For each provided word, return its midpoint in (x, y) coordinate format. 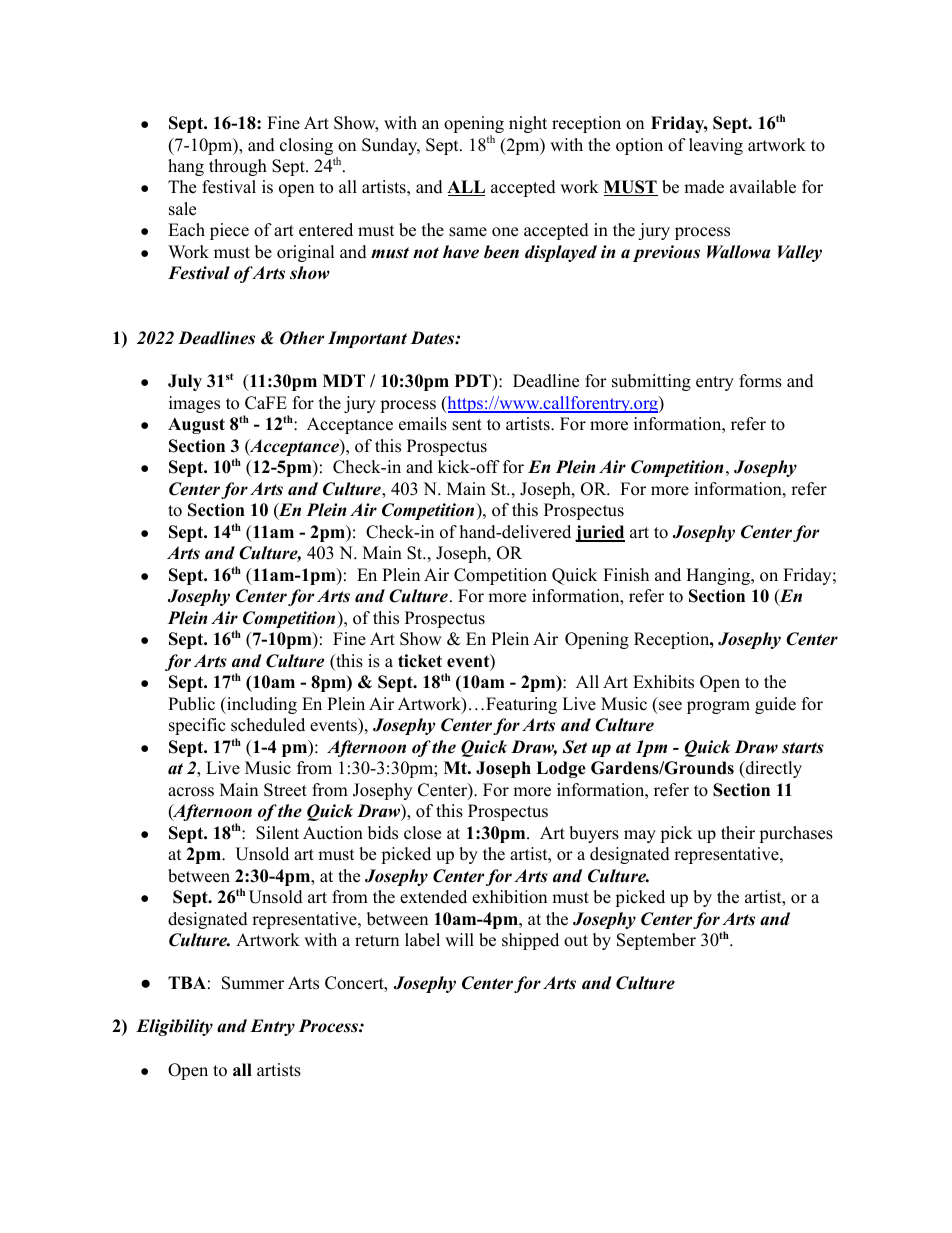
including (261, 705)
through (238, 167)
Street (285, 790)
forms (760, 381)
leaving (716, 146)
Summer (253, 983)
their (738, 833)
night (528, 124)
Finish (626, 575)
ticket (420, 661)
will (459, 939)
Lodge (561, 769)
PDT (474, 380)
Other (302, 338)
